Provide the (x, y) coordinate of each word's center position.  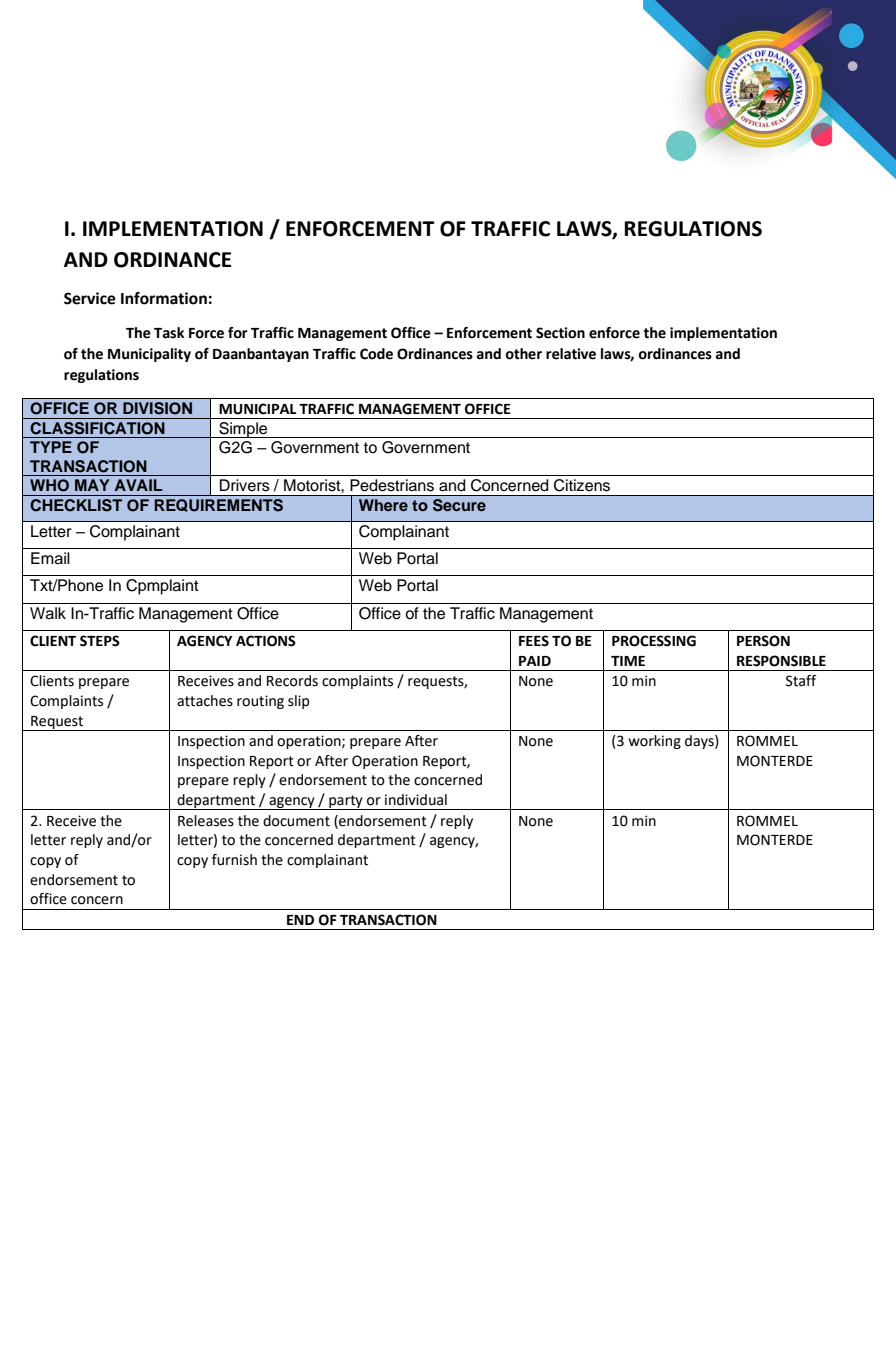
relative (571, 354)
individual (416, 800)
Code (376, 354)
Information (164, 298)
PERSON (763, 641)
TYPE (51, 447)
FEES (534, 641)
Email (50, 558)
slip (298, 702)
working (655, 742)
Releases (206, 821)
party (346, 802)
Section (560, 333)
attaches (205, 701)
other (523, 354)
